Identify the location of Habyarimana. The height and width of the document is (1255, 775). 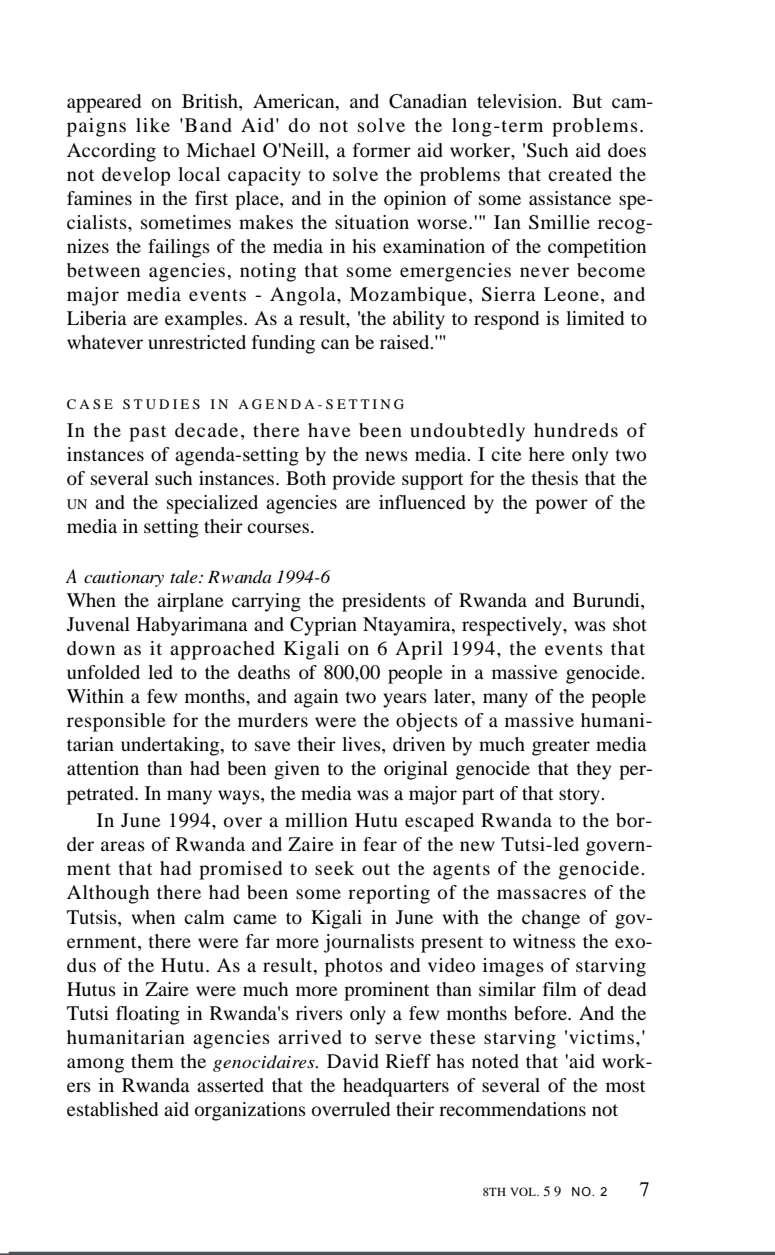
(192, 626).
